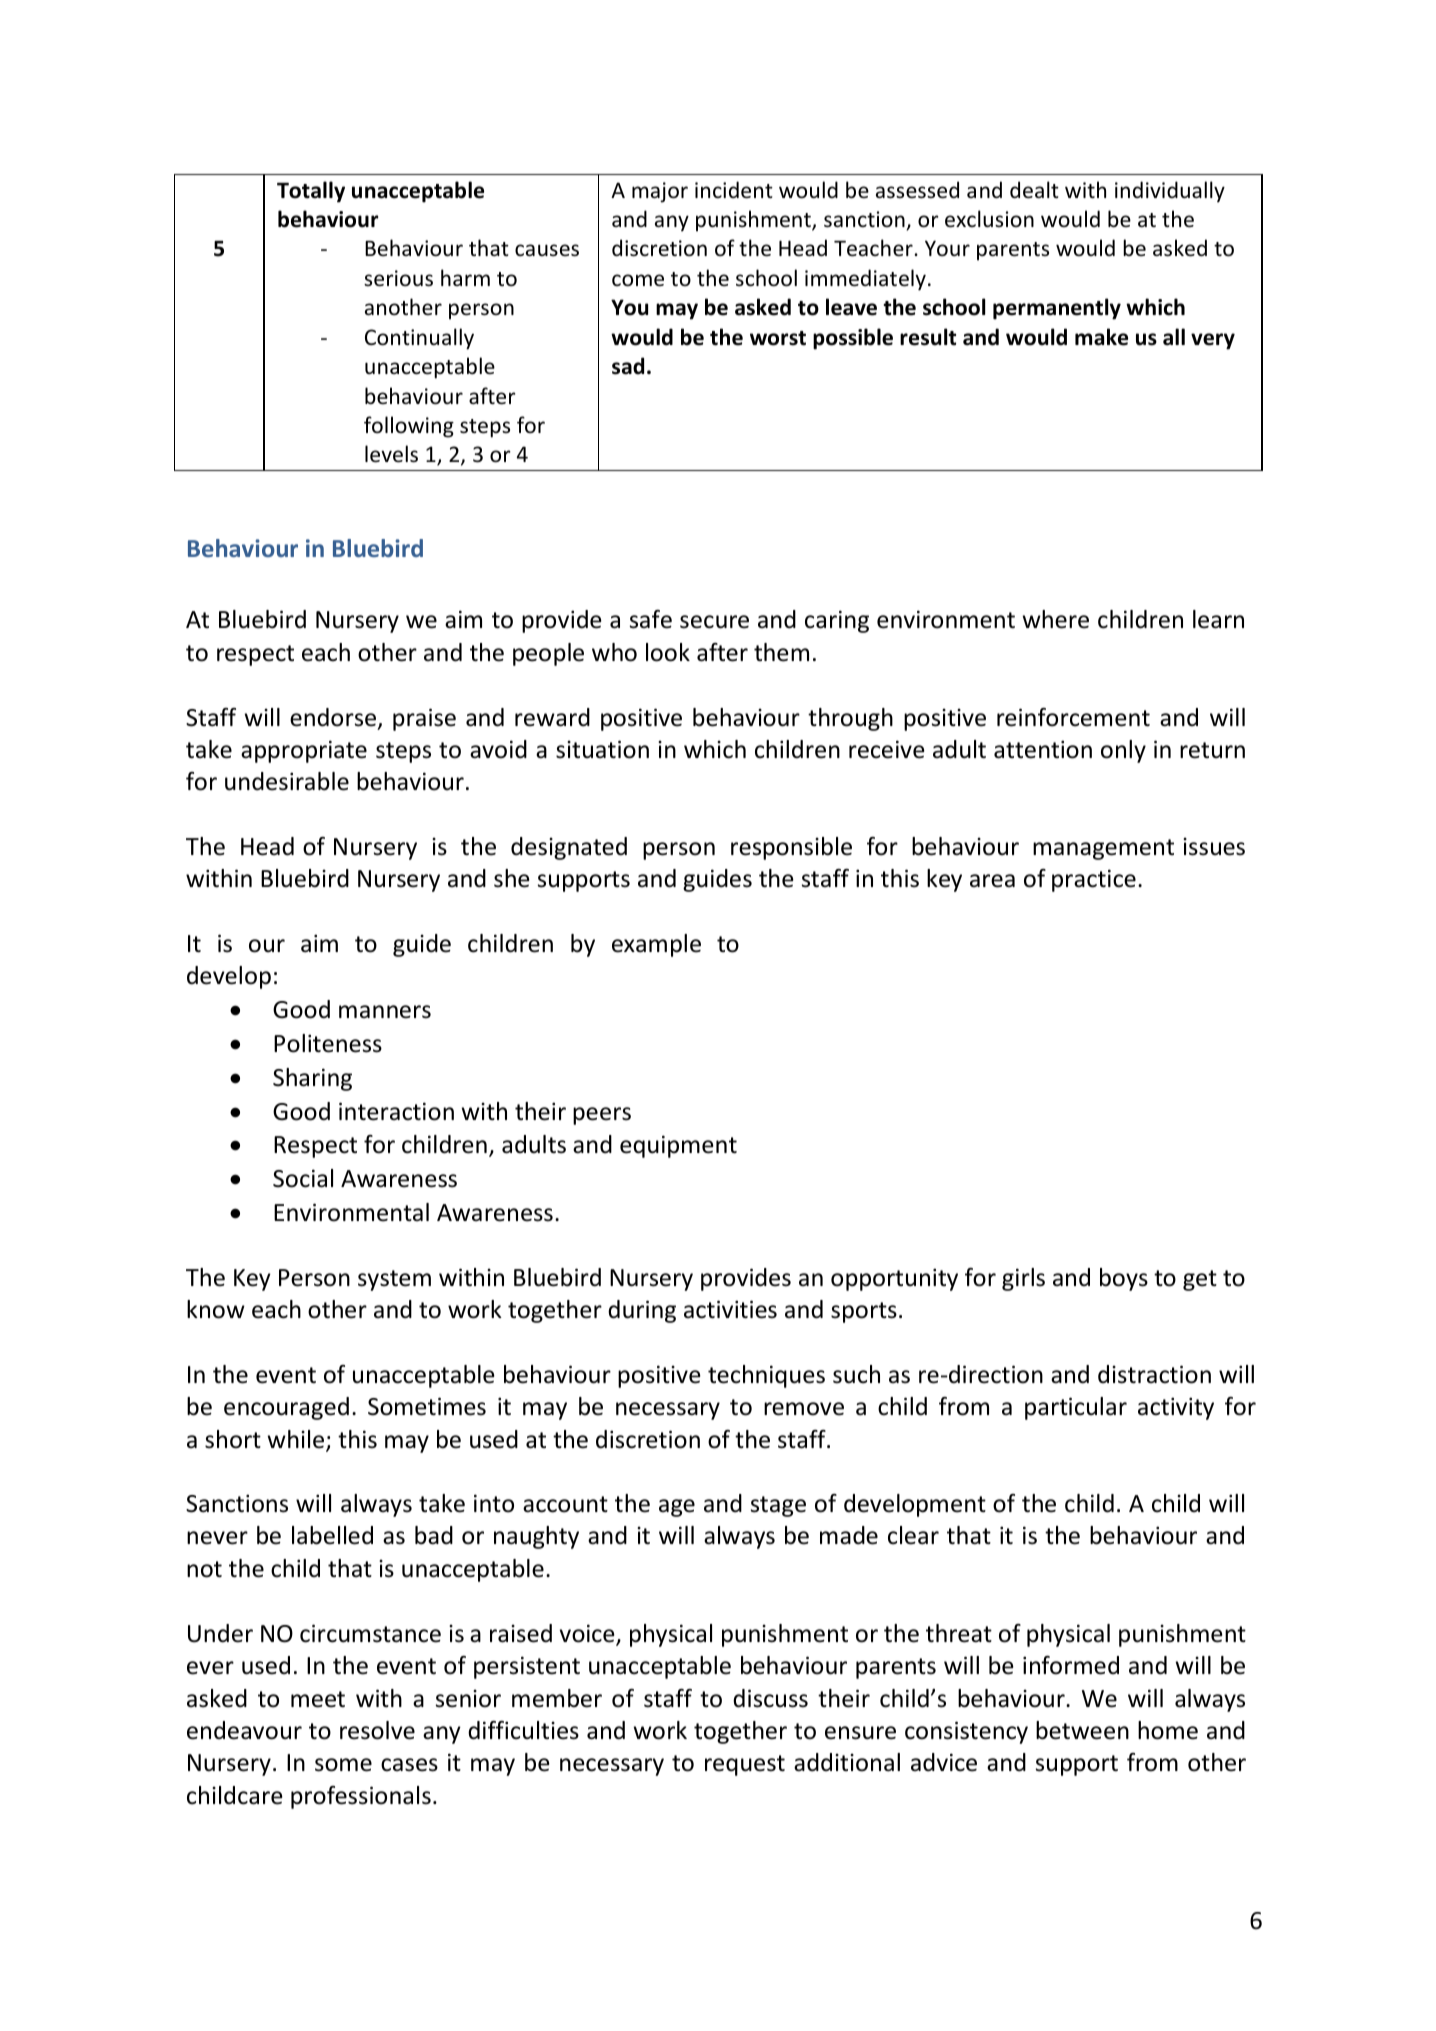 This screenshot has height=2031, width=1436. Describe the element at coordinates (745, 1765) in the screenshot. I see `request` at that location.
